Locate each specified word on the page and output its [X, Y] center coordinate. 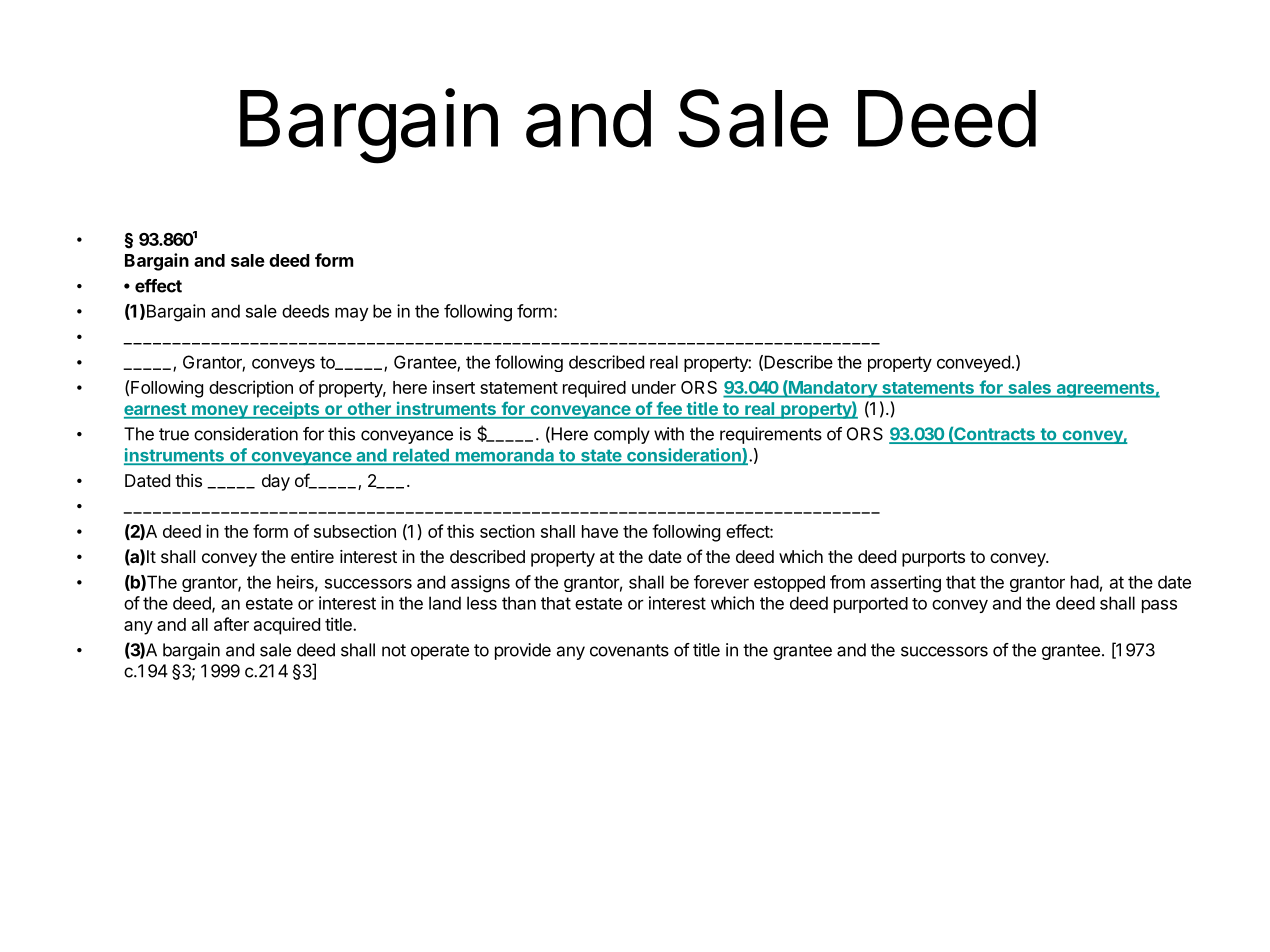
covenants [629, 650]
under [654, 387]
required [594, 389]
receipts [286, 410]
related [421, 456]
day [276, 482]
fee [669, 409]
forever [721, 582]
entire [312, 556]
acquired [287, 626]
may [351, 314]
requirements [771, 435]
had [1085, 582]
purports [933, 559]
